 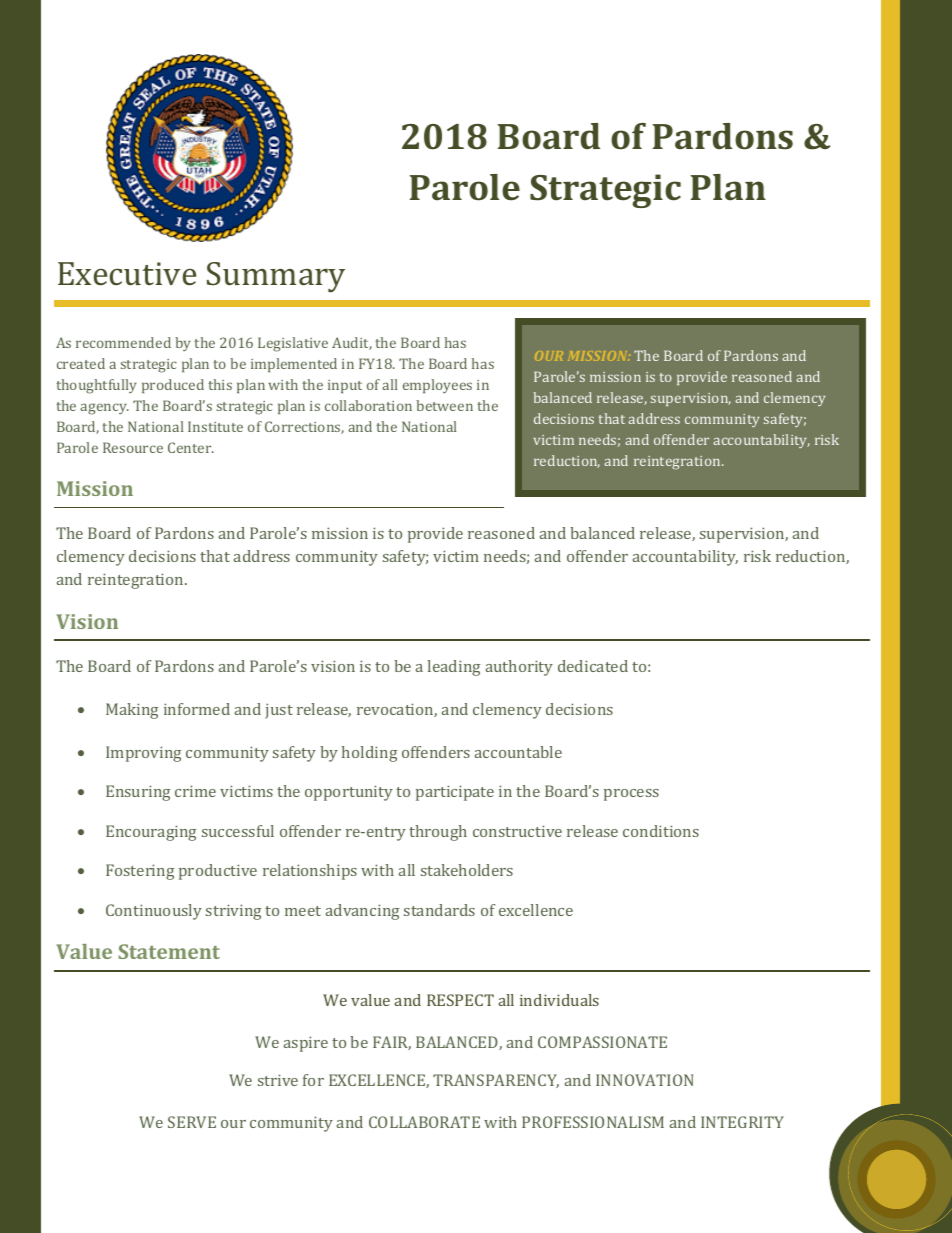 I want to click on employees, so click(x=437, y=386).
